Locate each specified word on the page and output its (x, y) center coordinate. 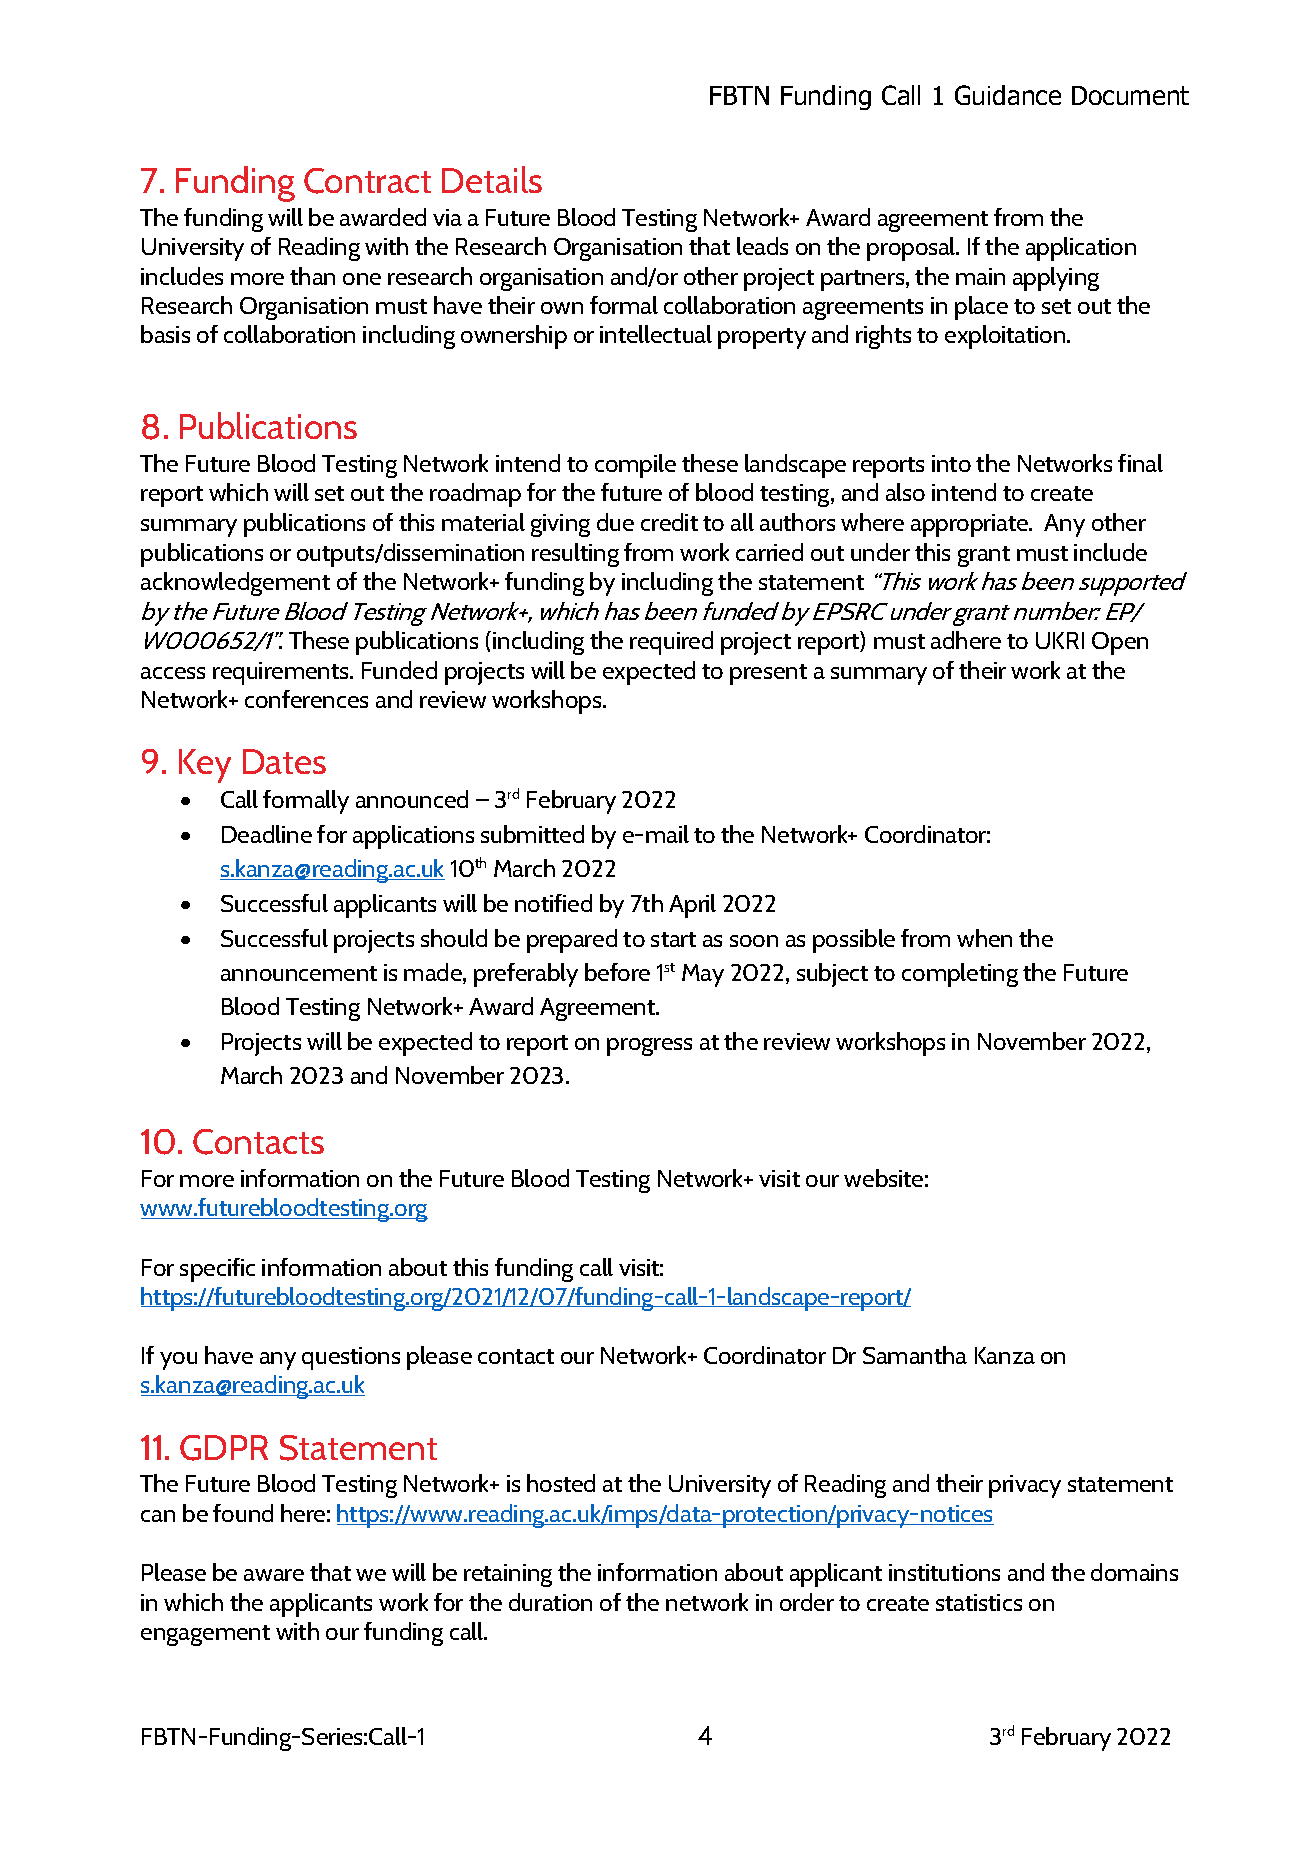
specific (217, 1270)
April (692, 906)
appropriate (971, 525)
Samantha (915, 1355)
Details (492, 179)
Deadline (267, 834)
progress (649, 1047)
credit (669, 522)
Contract (367, 181)
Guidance (1008, 95)
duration (550, 1602)
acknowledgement (235, 584)
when (984, 938)
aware (274, 1575)
